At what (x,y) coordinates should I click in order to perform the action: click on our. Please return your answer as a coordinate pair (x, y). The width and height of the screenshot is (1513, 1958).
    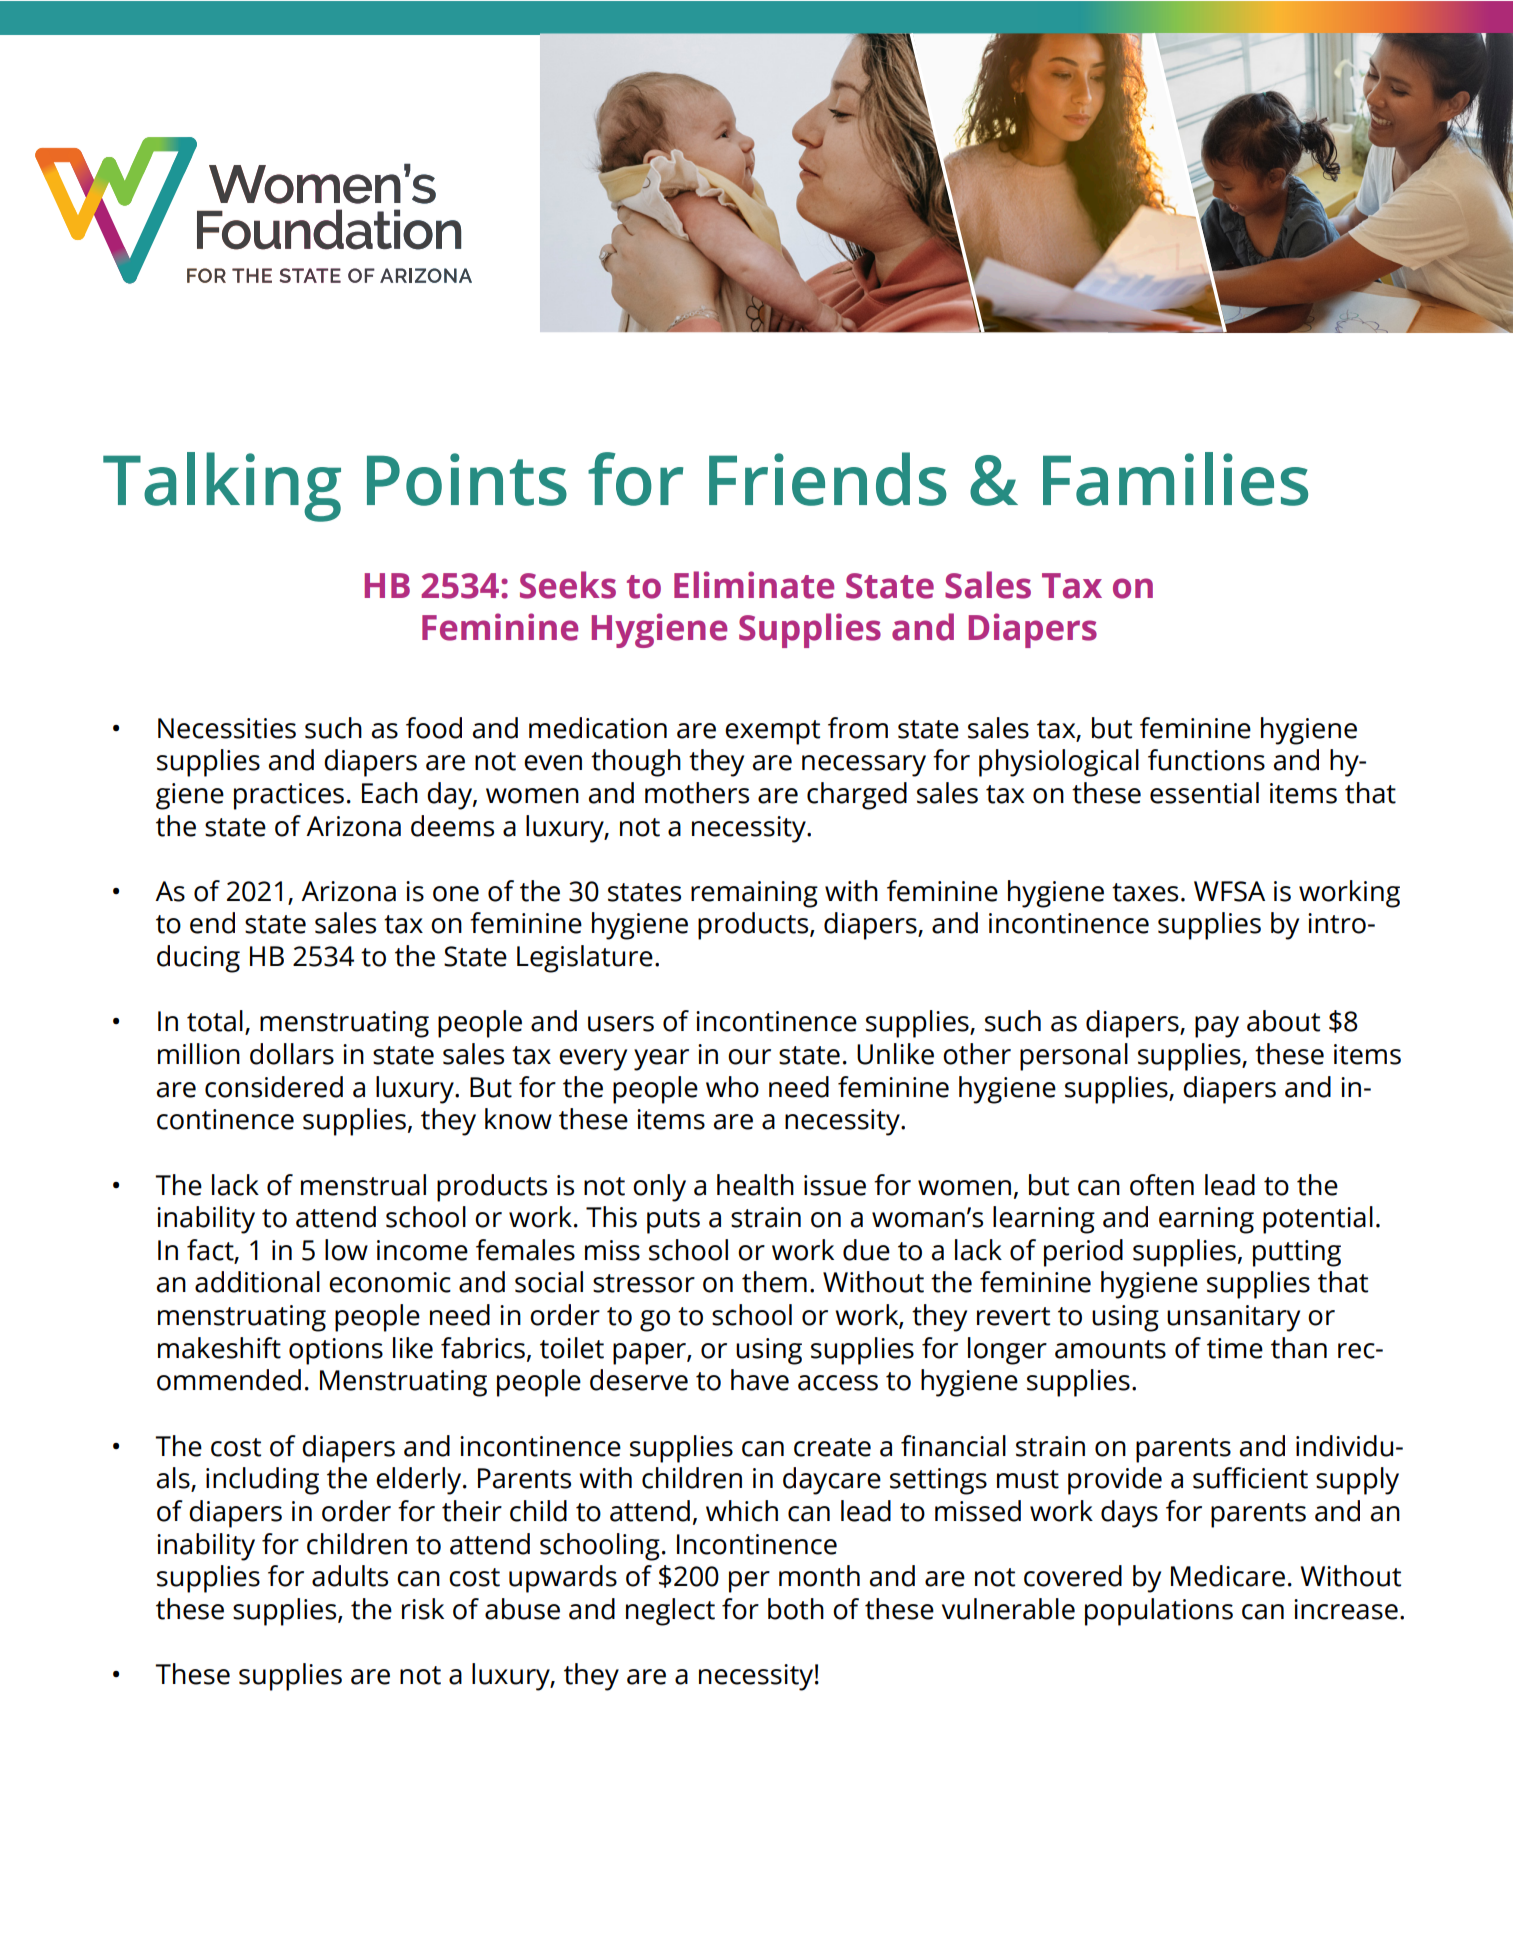
    Looking at the image, I should click on (749, 1057).
